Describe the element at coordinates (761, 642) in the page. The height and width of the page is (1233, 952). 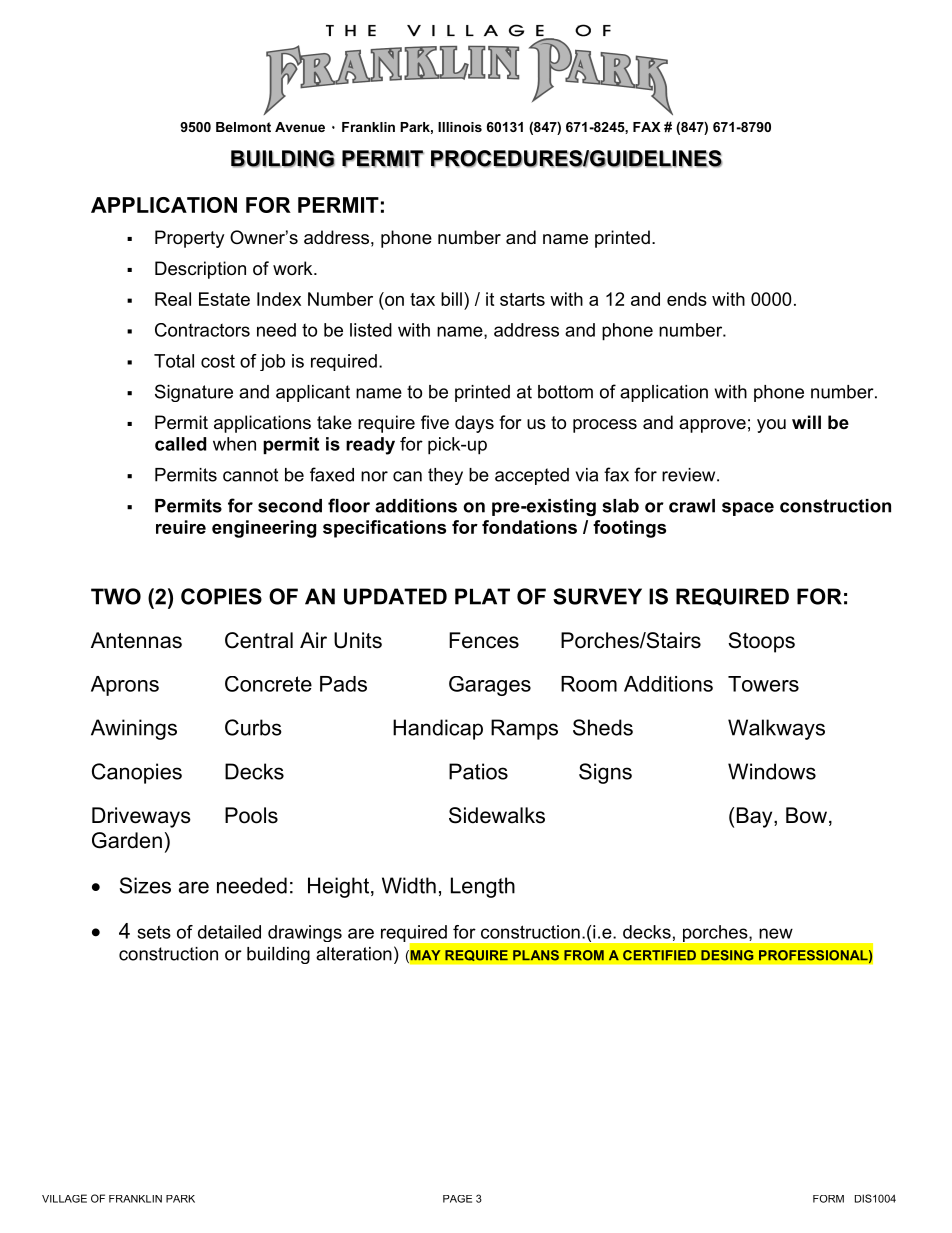
I see `Stoops` at that location.
